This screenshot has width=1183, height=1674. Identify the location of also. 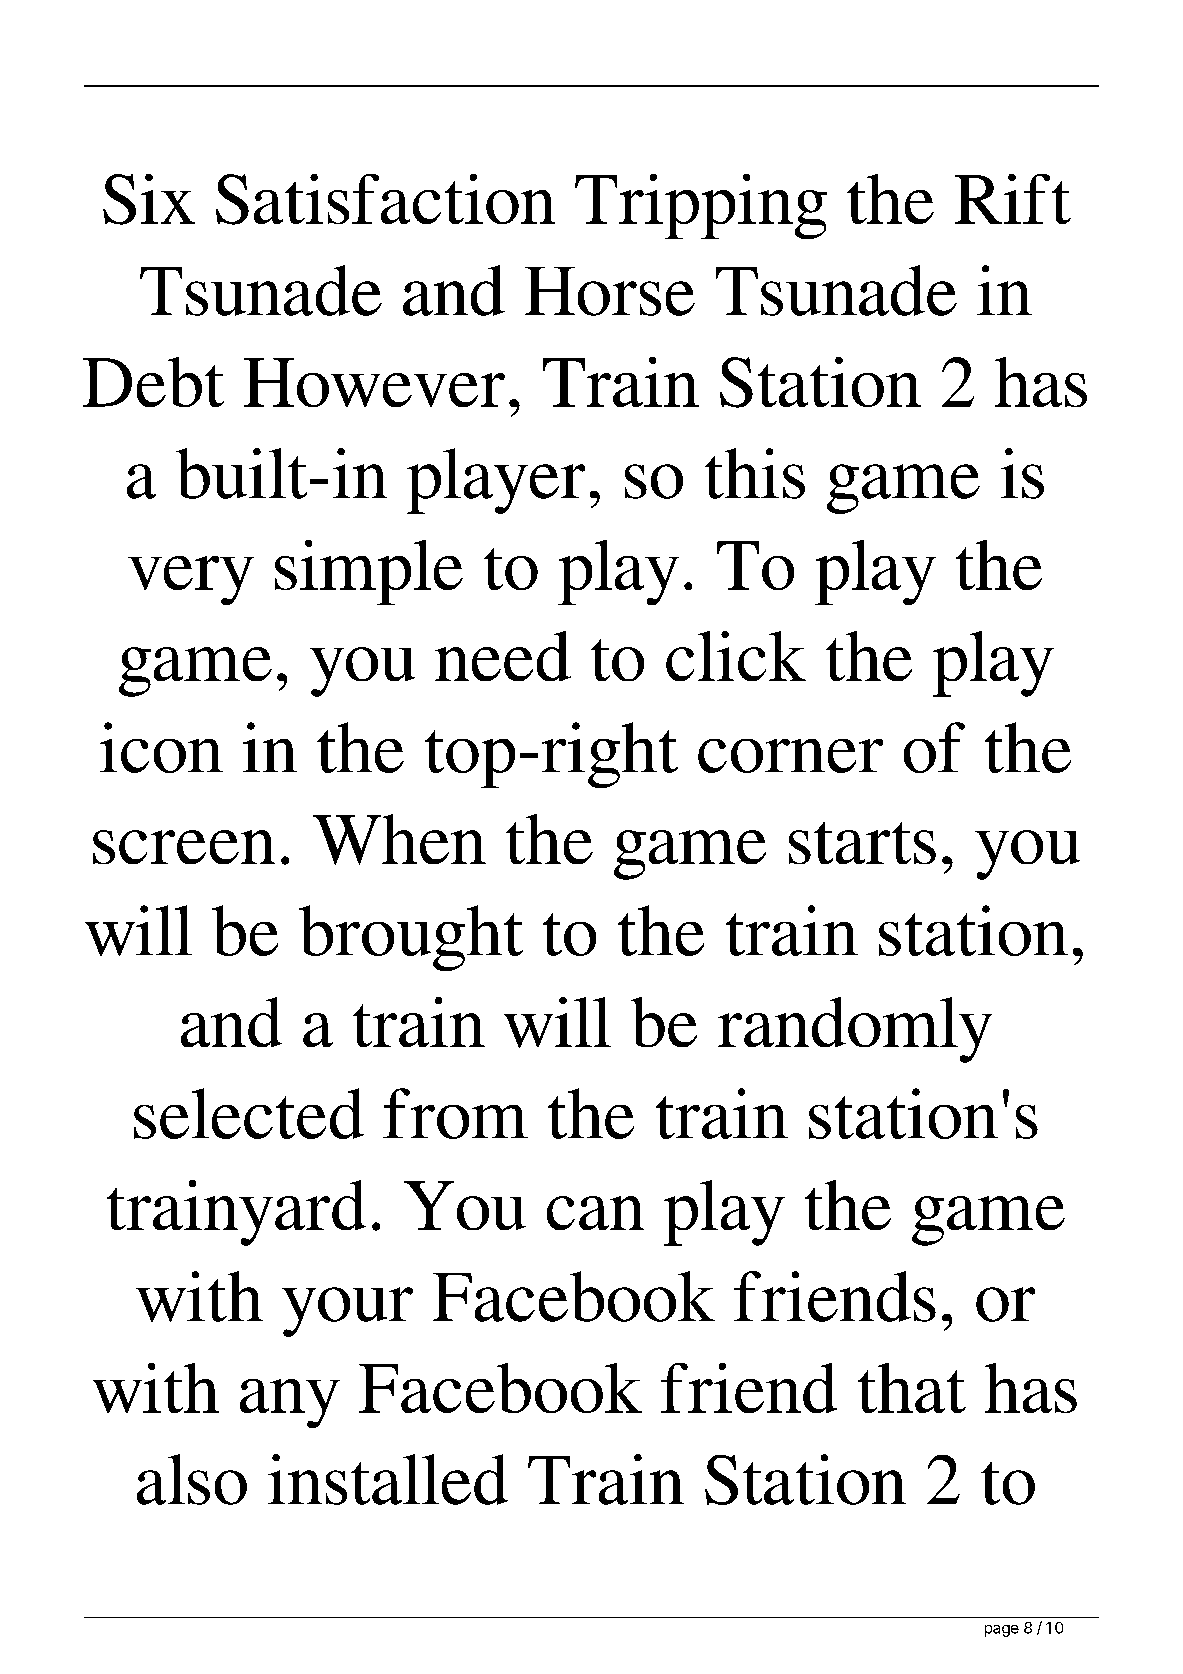
(192, 1479).
